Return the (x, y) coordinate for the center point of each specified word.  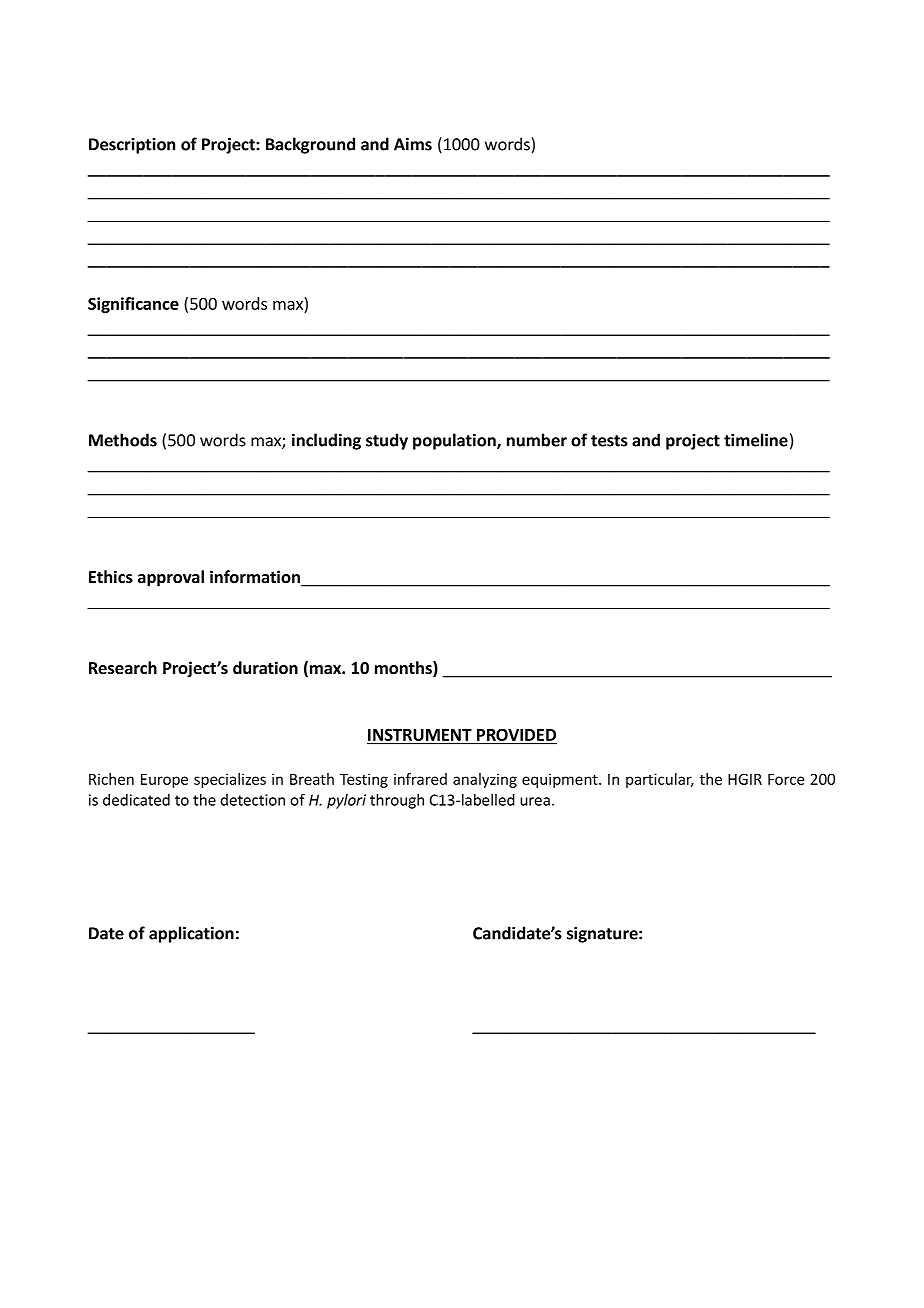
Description (132, 146)
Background (310, 145)
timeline (756, 440)
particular (660, 780)
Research (123, 668)
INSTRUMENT (420, 736)
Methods (123, 440)
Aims (413, 144)
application (191, 934)
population (455, 441)
